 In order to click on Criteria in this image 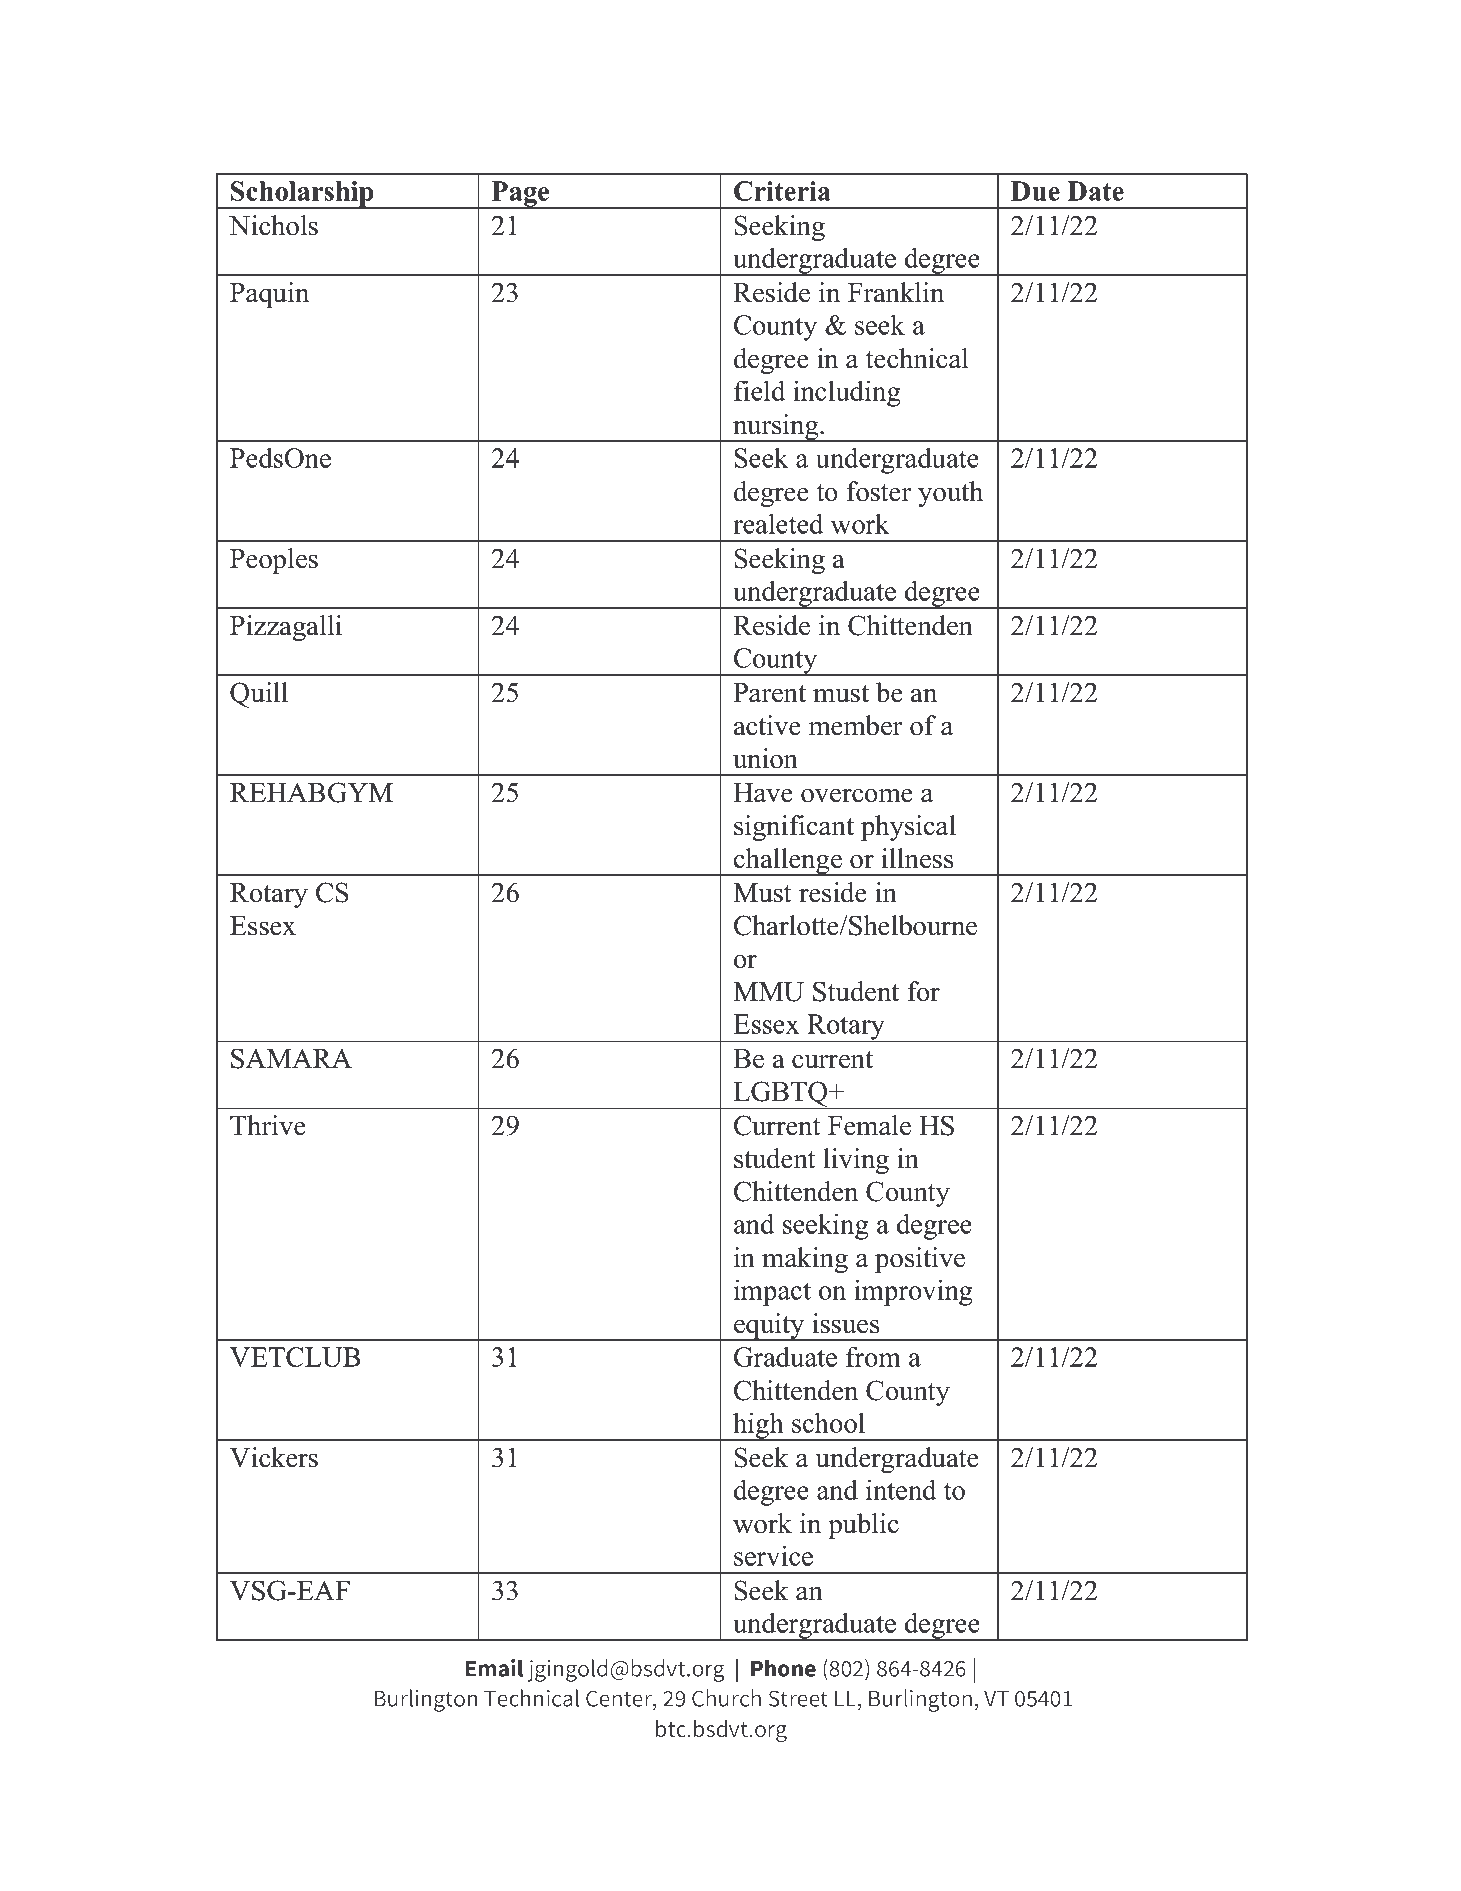, I will do `click(782, 191)`.
